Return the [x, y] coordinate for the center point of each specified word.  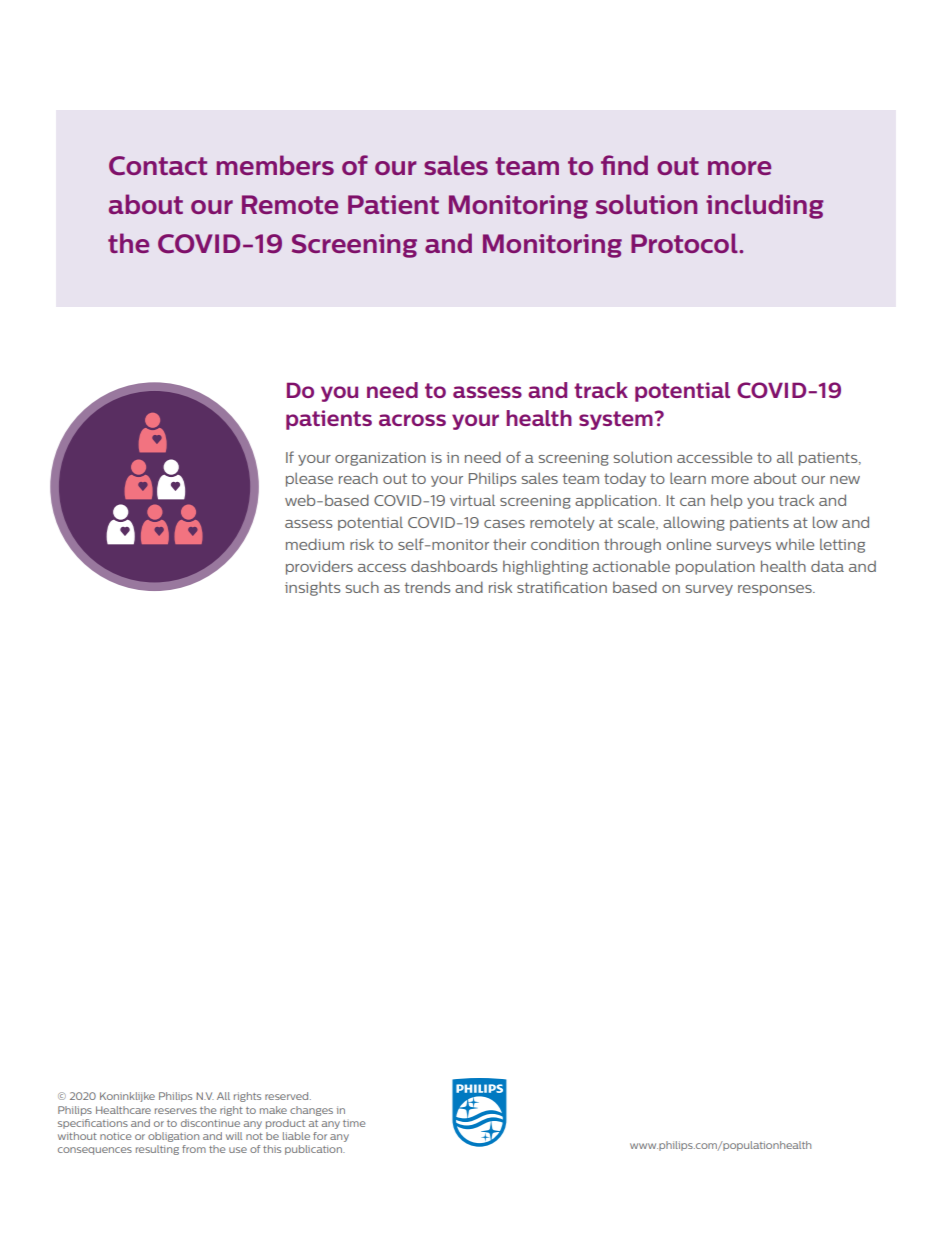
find [624, 165]
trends [427, 587]
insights [312, 588]
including [765, 206]
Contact [158, 165]
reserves [176, 1111]
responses [776, 590]
